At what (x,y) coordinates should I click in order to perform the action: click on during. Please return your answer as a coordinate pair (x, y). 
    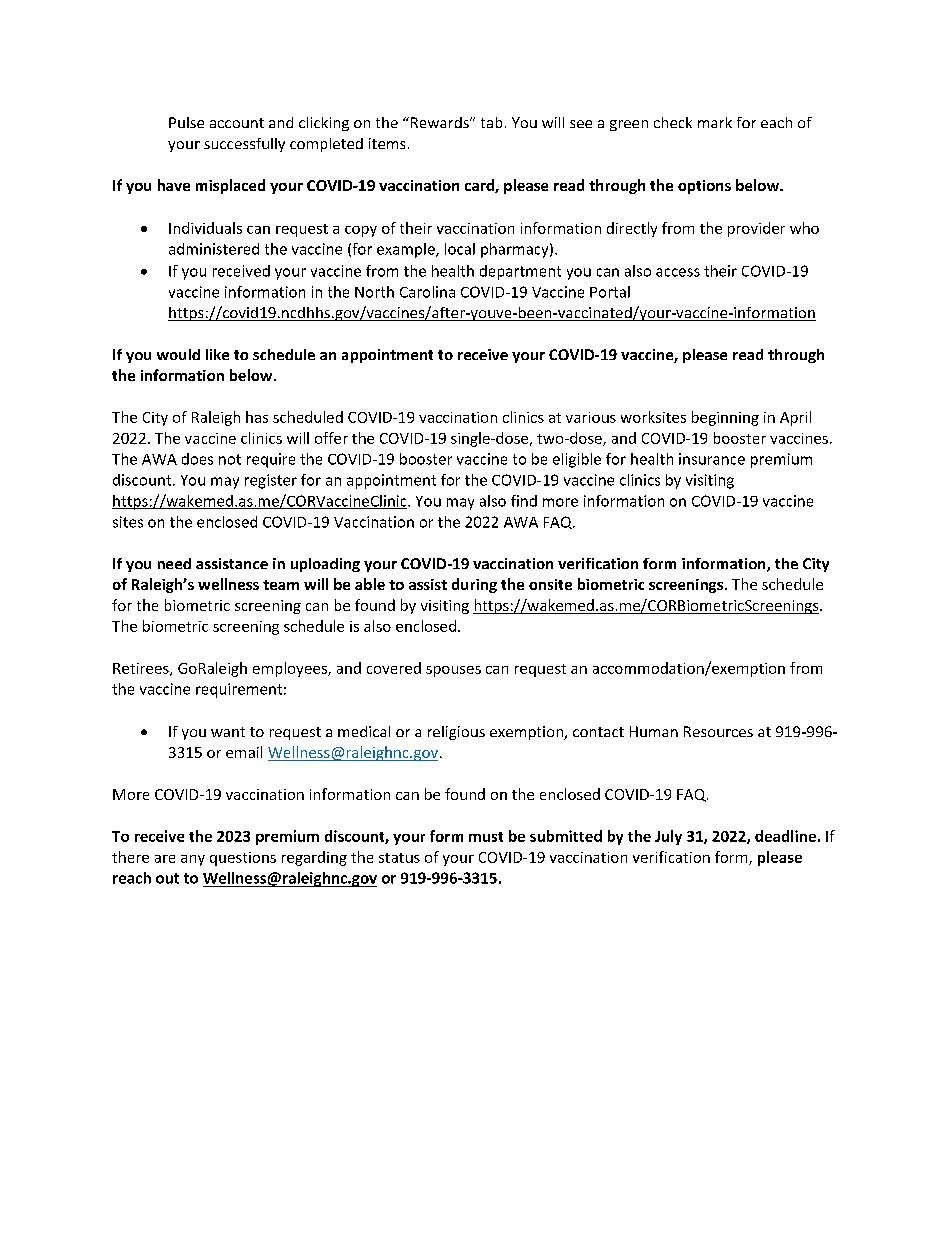
    Looking at the image, I should click on (474, 585).
